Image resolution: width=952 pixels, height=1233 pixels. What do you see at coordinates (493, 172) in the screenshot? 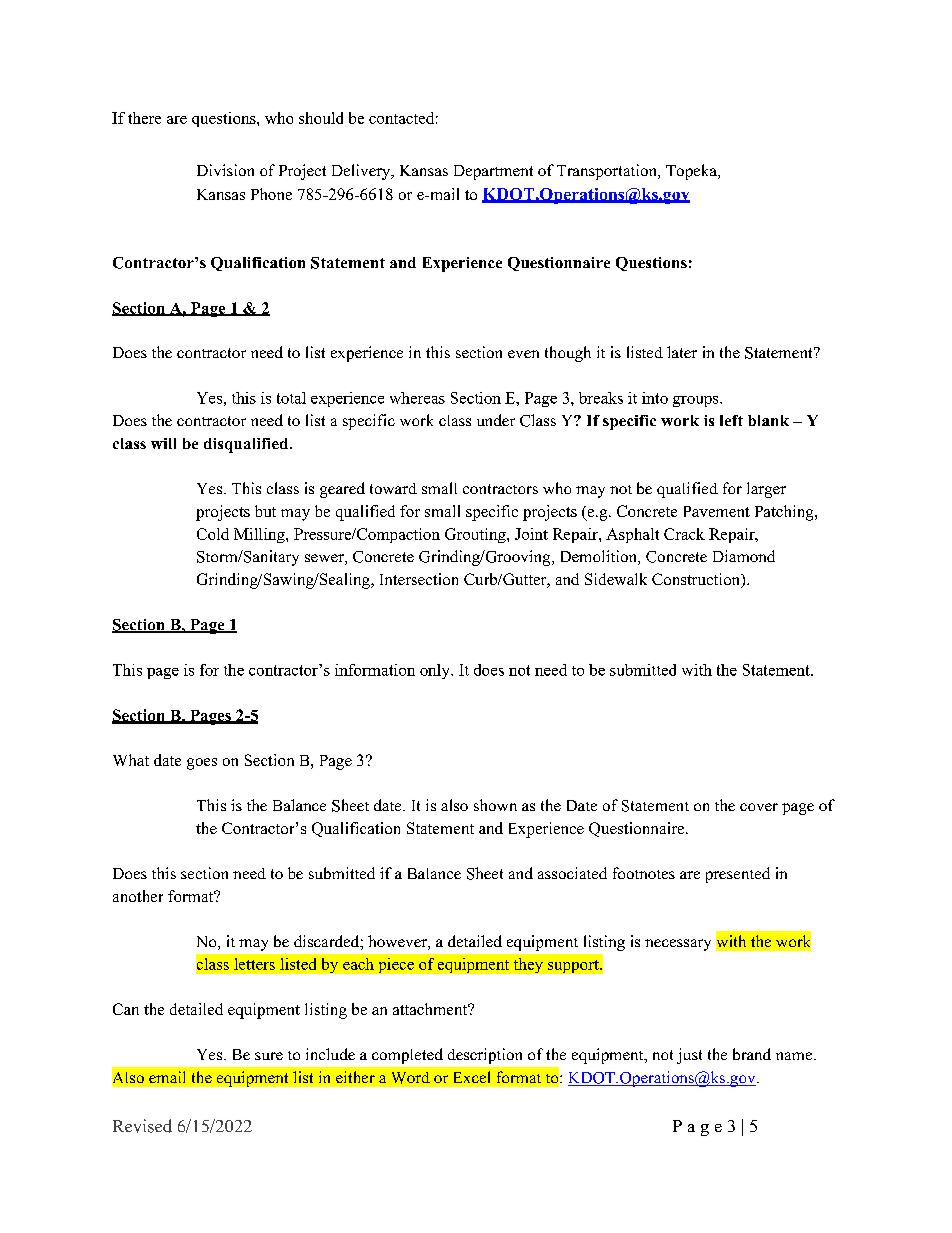
I see `Department` at bounding box center [493, 172].
